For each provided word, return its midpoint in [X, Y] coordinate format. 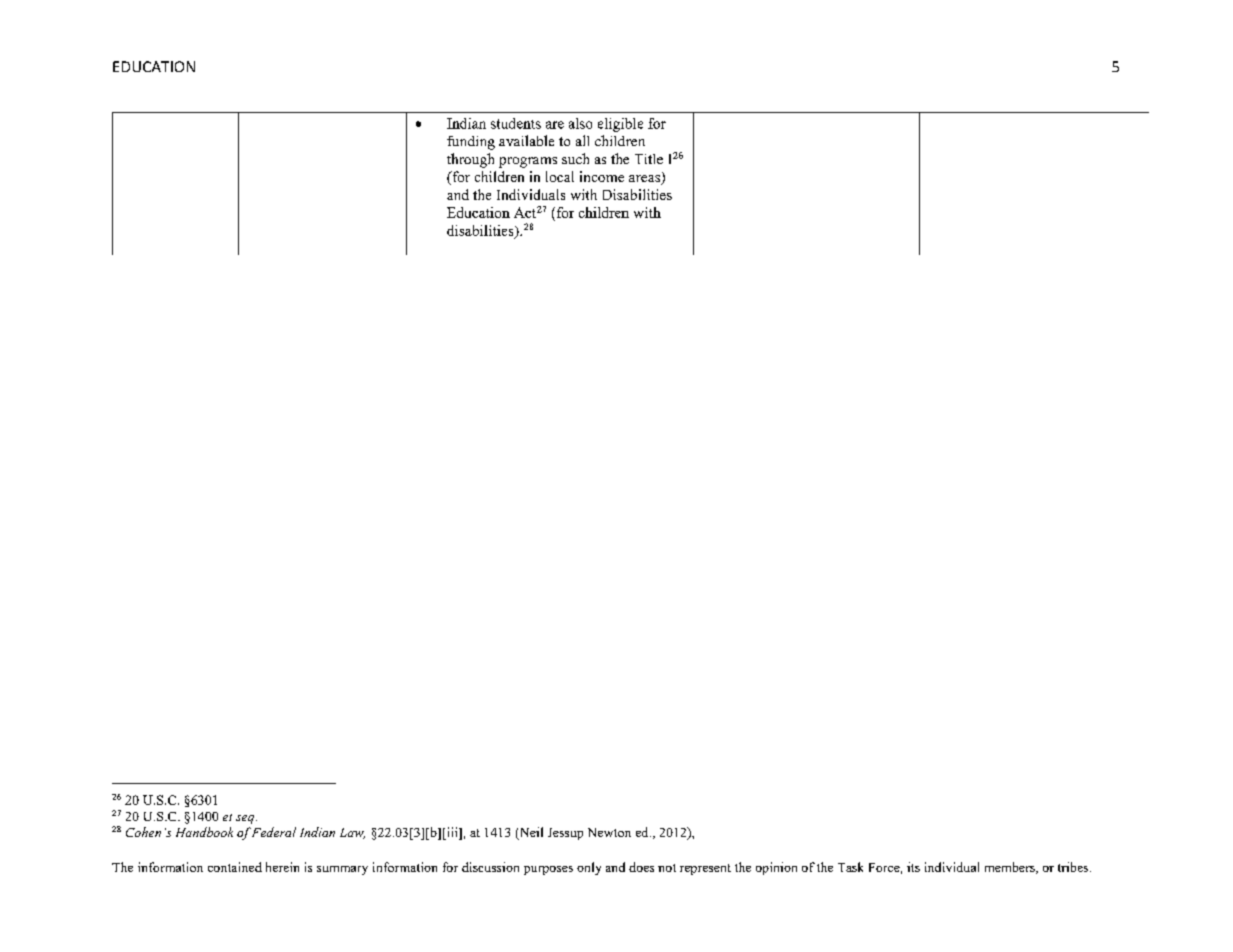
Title [649, 159]
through [470, 160]
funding [471, 143]
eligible [620, 125]
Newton [609, 832]
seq [246, 819]
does [641, 867]
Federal [274, 832]
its [913, 867]
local [560, 176]
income [602, 176]
